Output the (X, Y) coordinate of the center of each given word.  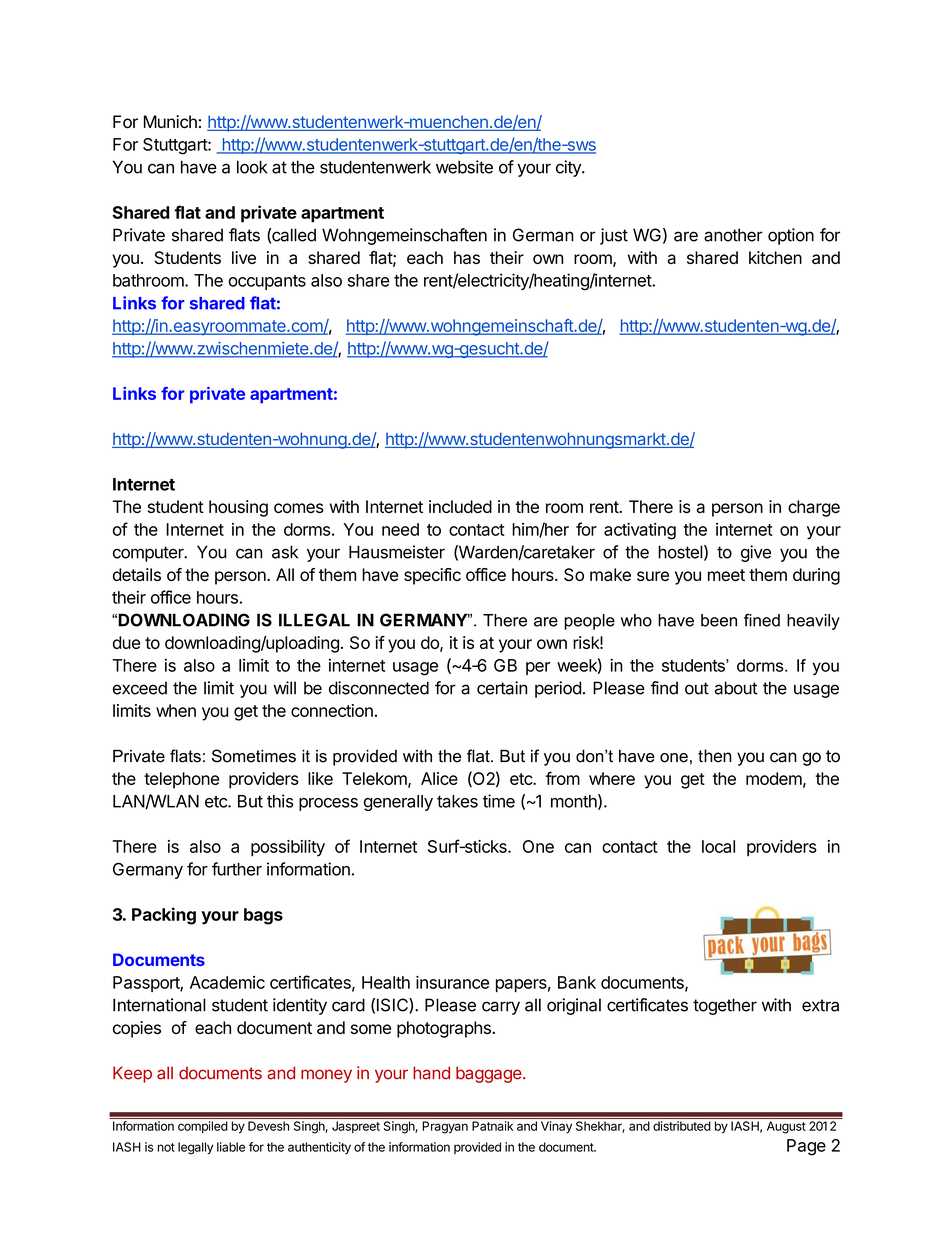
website (464, 167)
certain (502, 688)
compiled (203, 1127)
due (126, 642)
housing (238, 508)
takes (457, 801)
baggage (490, 1074)
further (237, 869)
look (252, 167)
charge (814, 508)
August (786, 1127)
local (718, 846)
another (733, 235)
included (460, 506)
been (719, 620)
